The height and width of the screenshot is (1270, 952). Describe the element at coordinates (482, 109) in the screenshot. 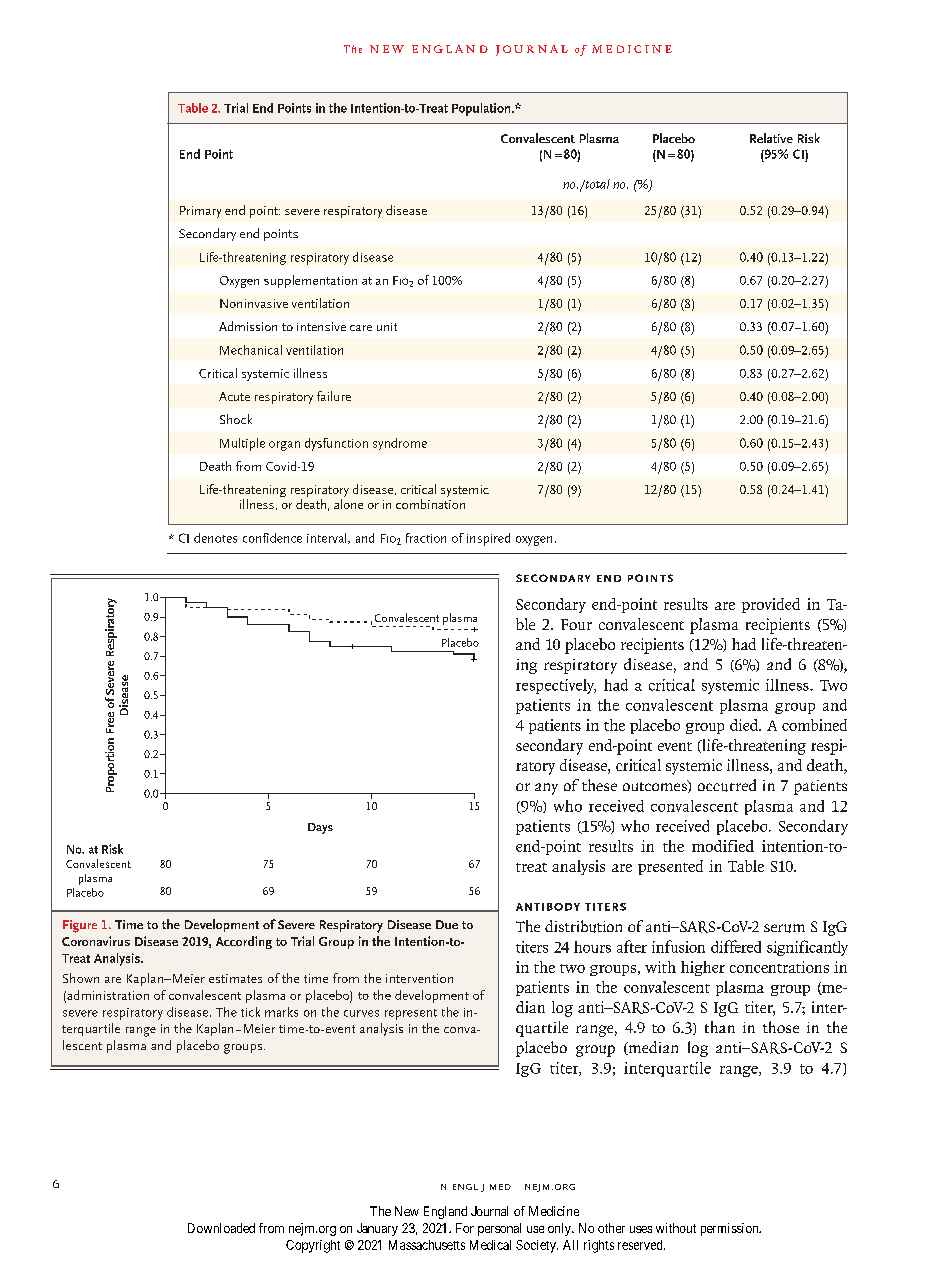

I see `Population` at that location.
